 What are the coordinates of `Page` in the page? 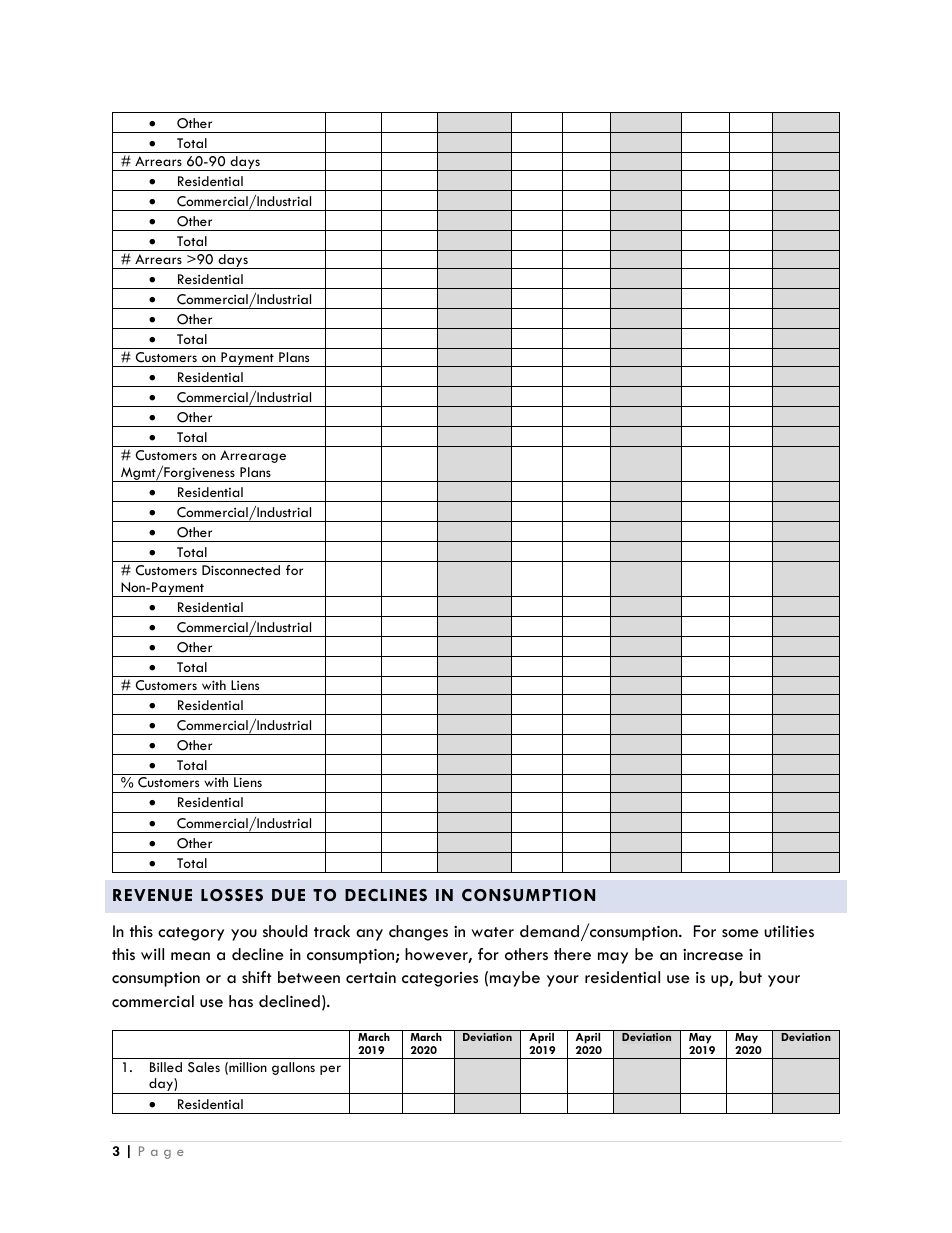 It's located at (161, 1152).
